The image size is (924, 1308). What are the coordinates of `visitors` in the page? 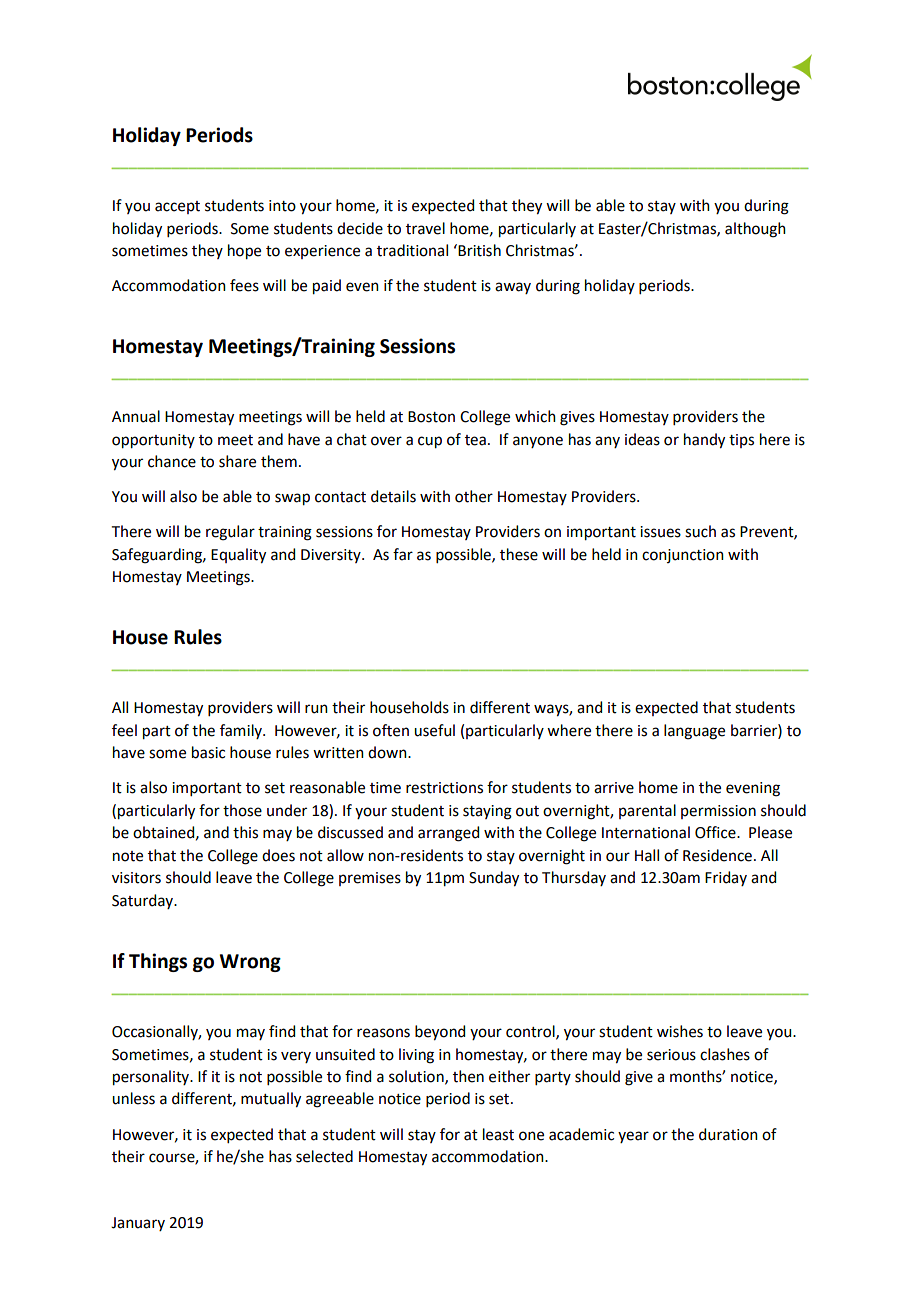 It's located at (136, 878).
